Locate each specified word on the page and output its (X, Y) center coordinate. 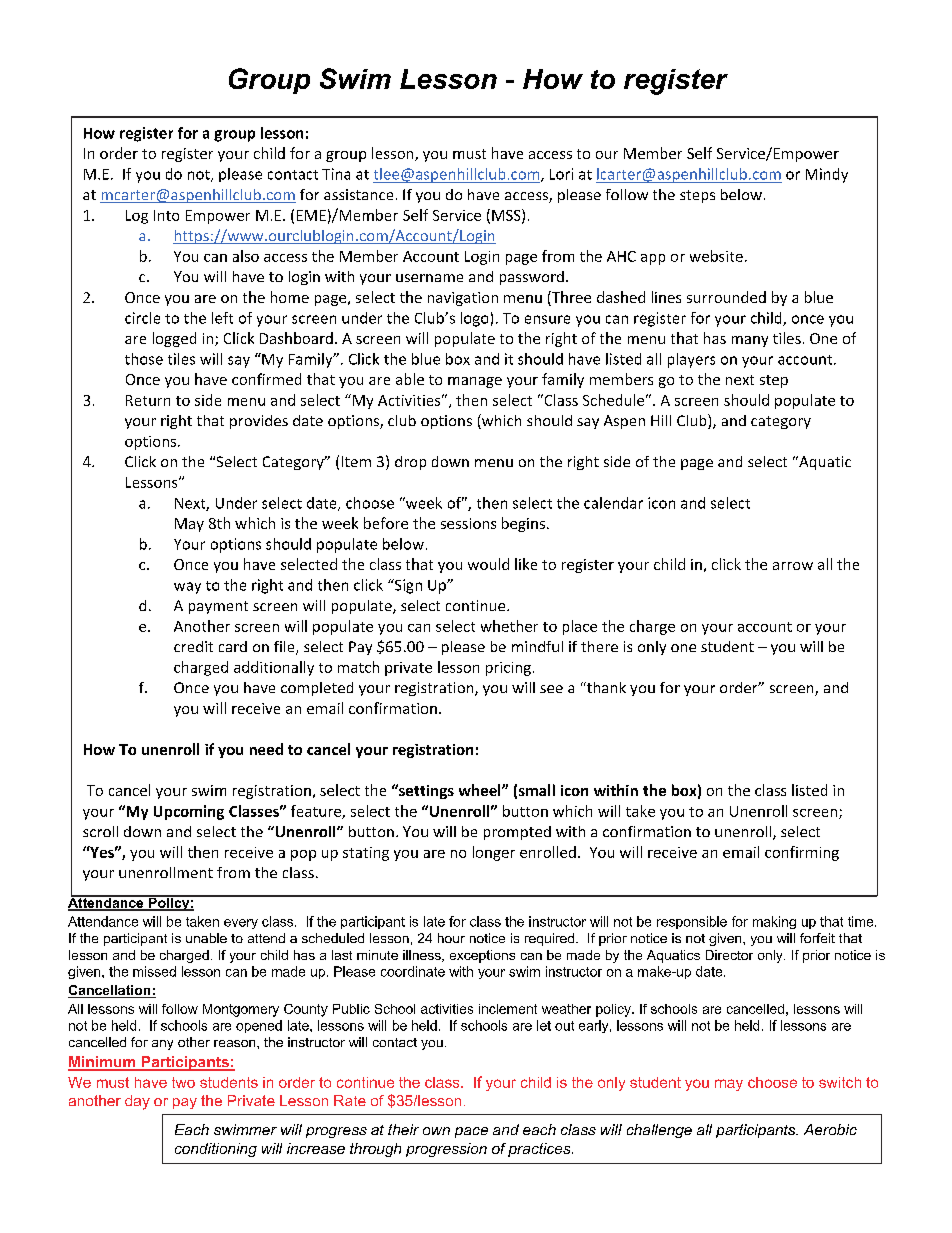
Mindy (827, 175)
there (599, 646)
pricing (508, 669)
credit (193, 646)
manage (475, 382)
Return (148, 400)
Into (166, 215)
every (241, 924)
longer (494, 853)
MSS (507, 216)
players (691, 360)
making (774, 922)
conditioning (216, 1150)
